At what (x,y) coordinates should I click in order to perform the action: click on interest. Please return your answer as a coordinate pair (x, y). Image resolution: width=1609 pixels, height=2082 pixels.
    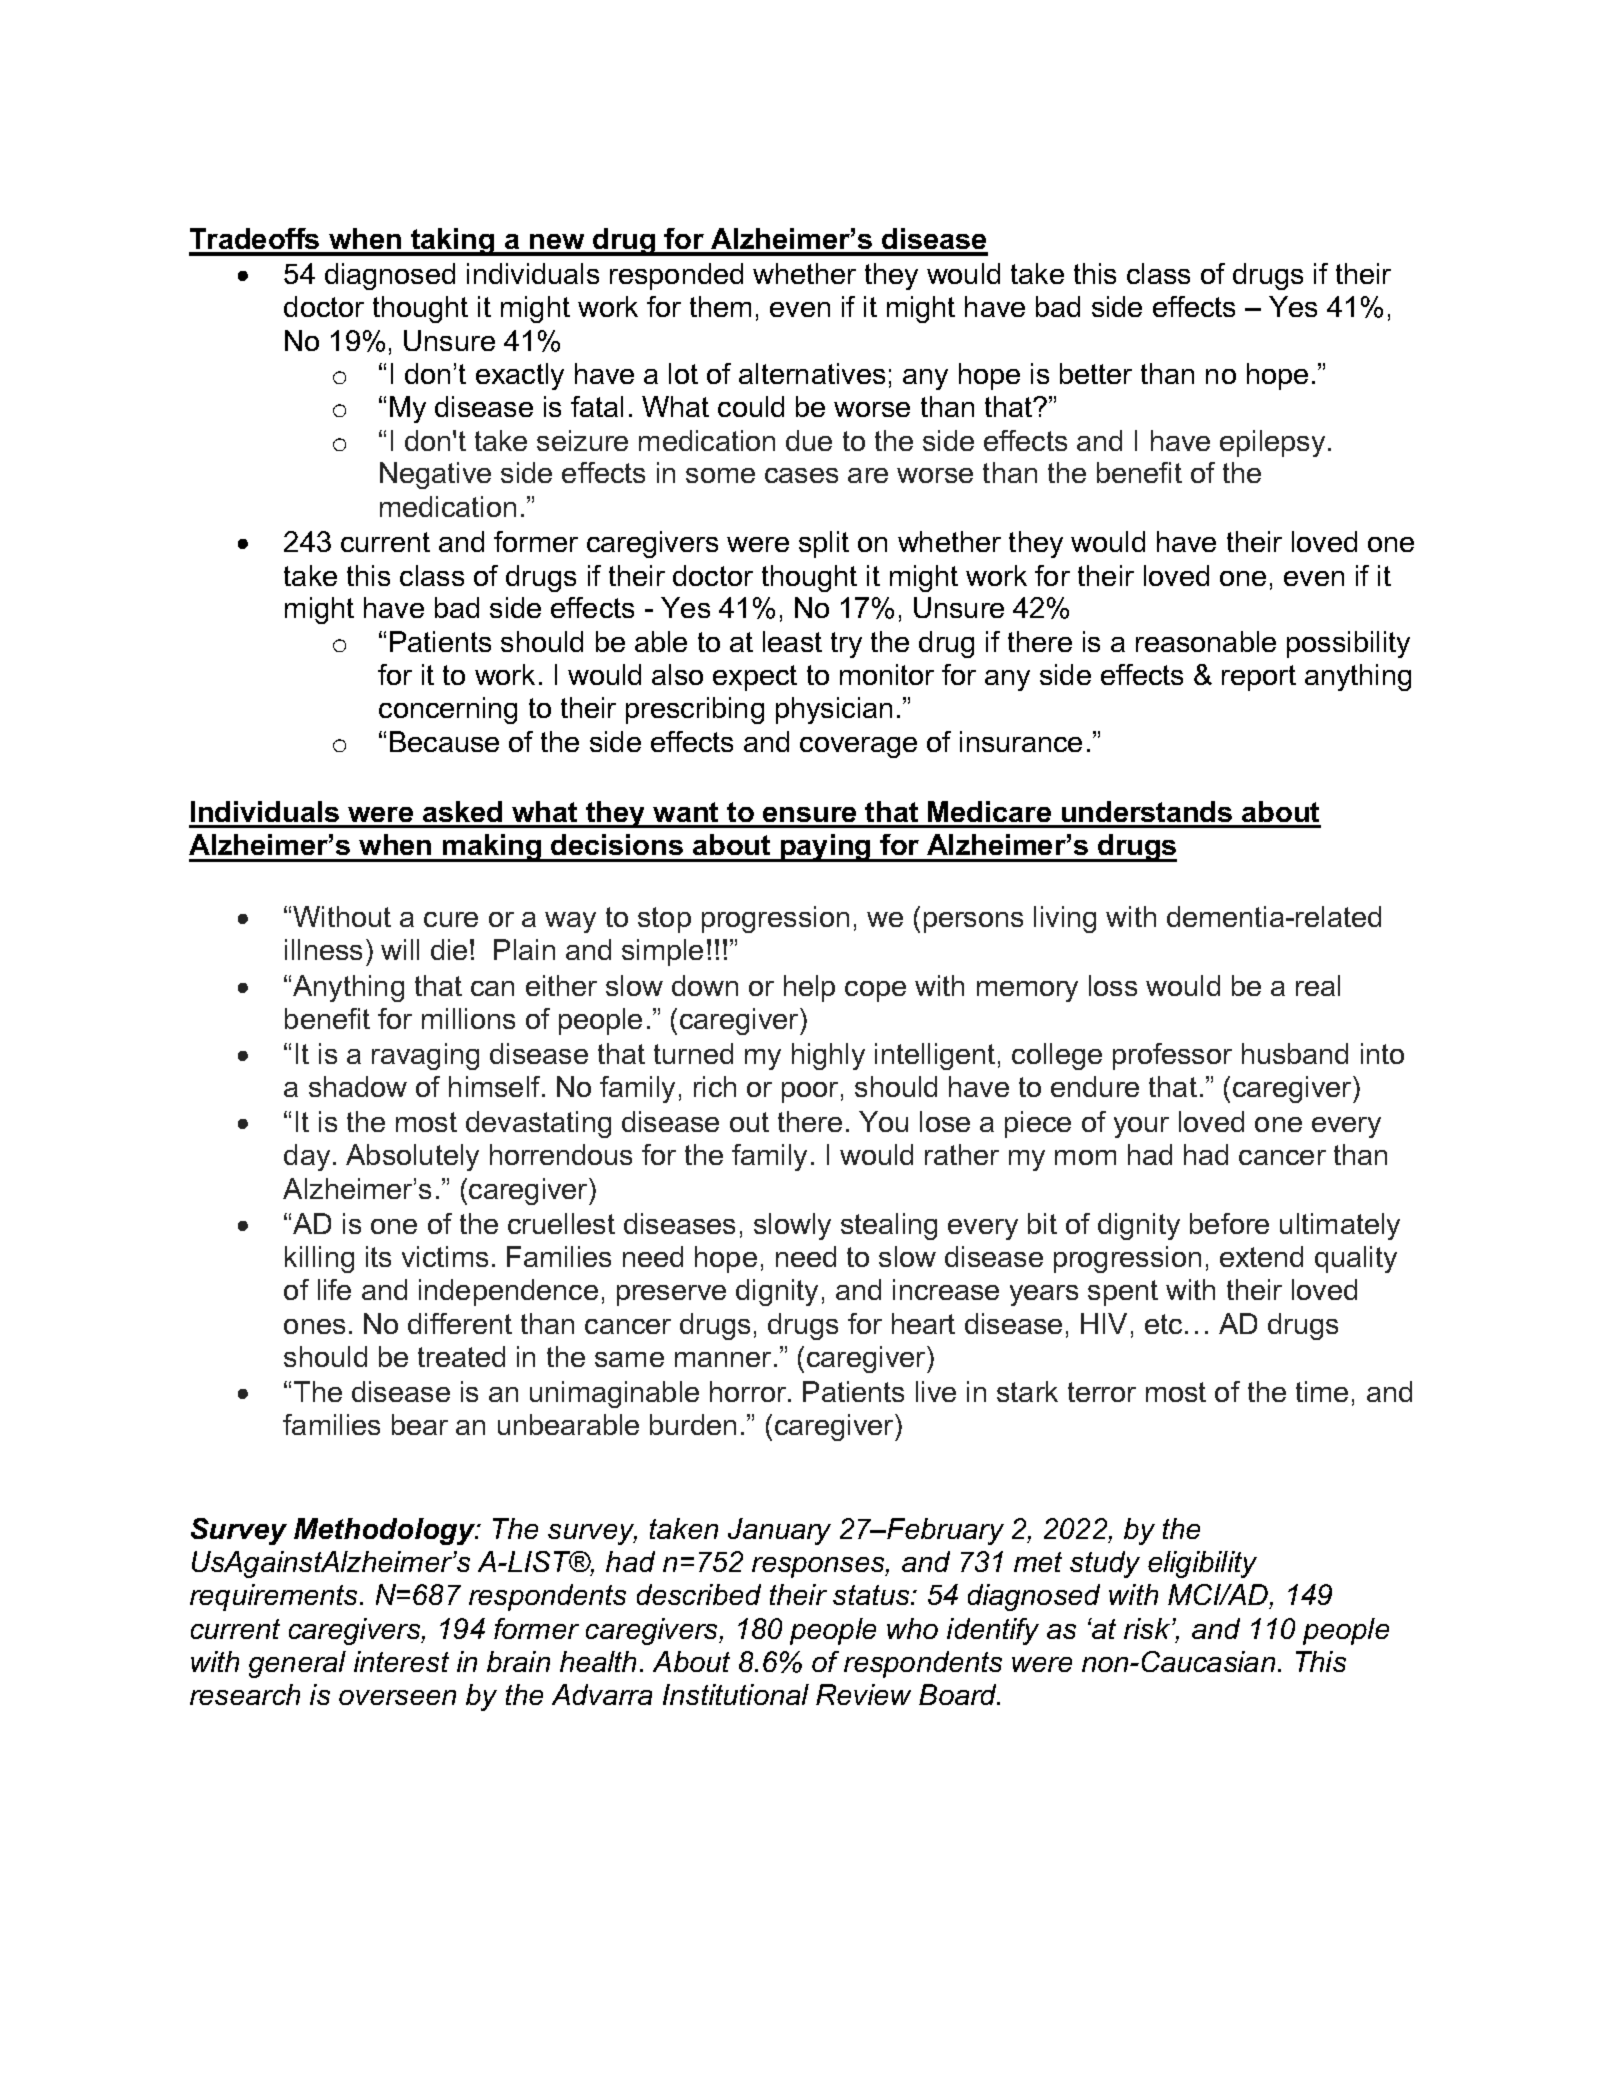
    Looking at the image, I should click on (401, 1661).
